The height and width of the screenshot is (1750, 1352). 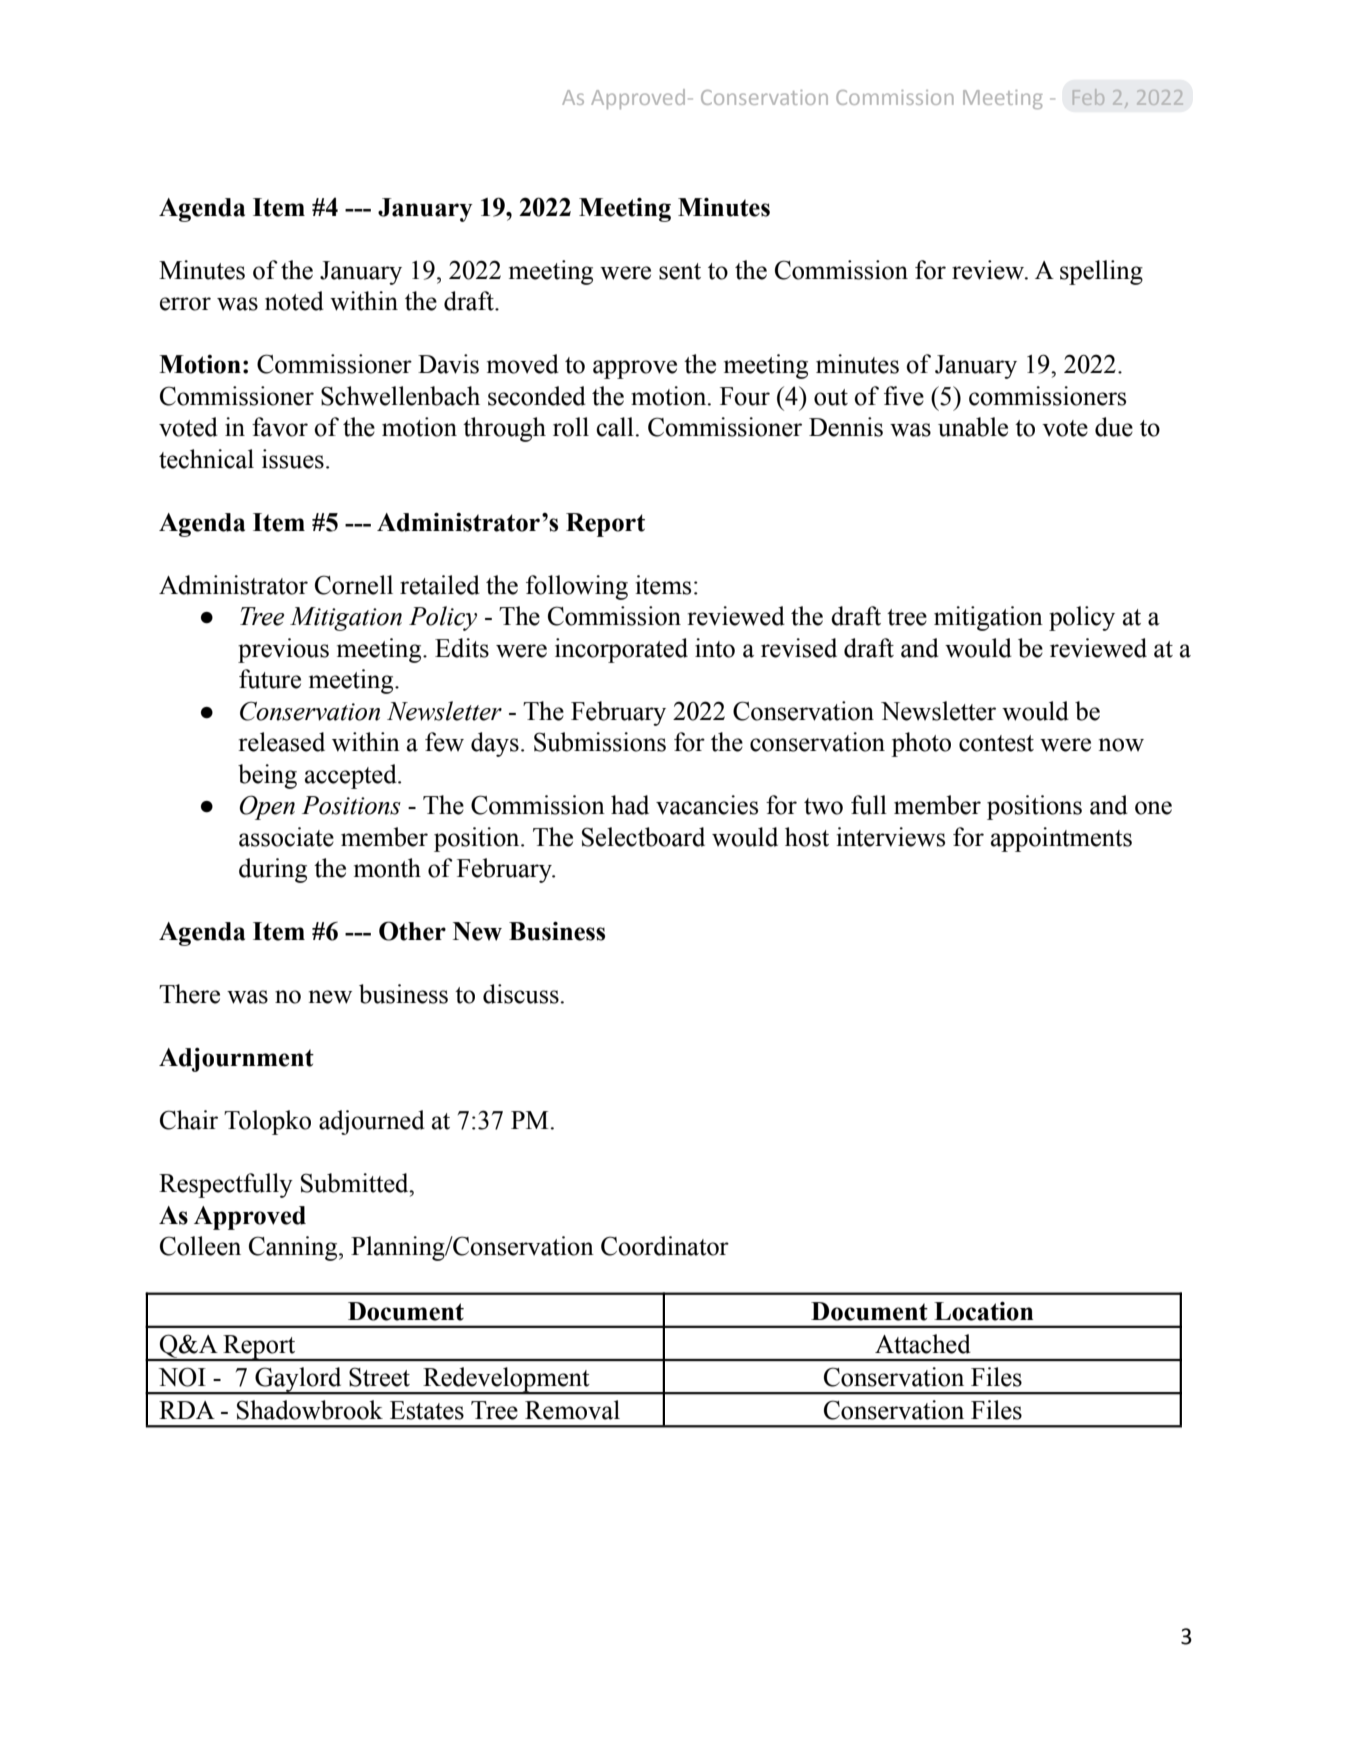 I want to click on noted, so click(x=294, y=301).
